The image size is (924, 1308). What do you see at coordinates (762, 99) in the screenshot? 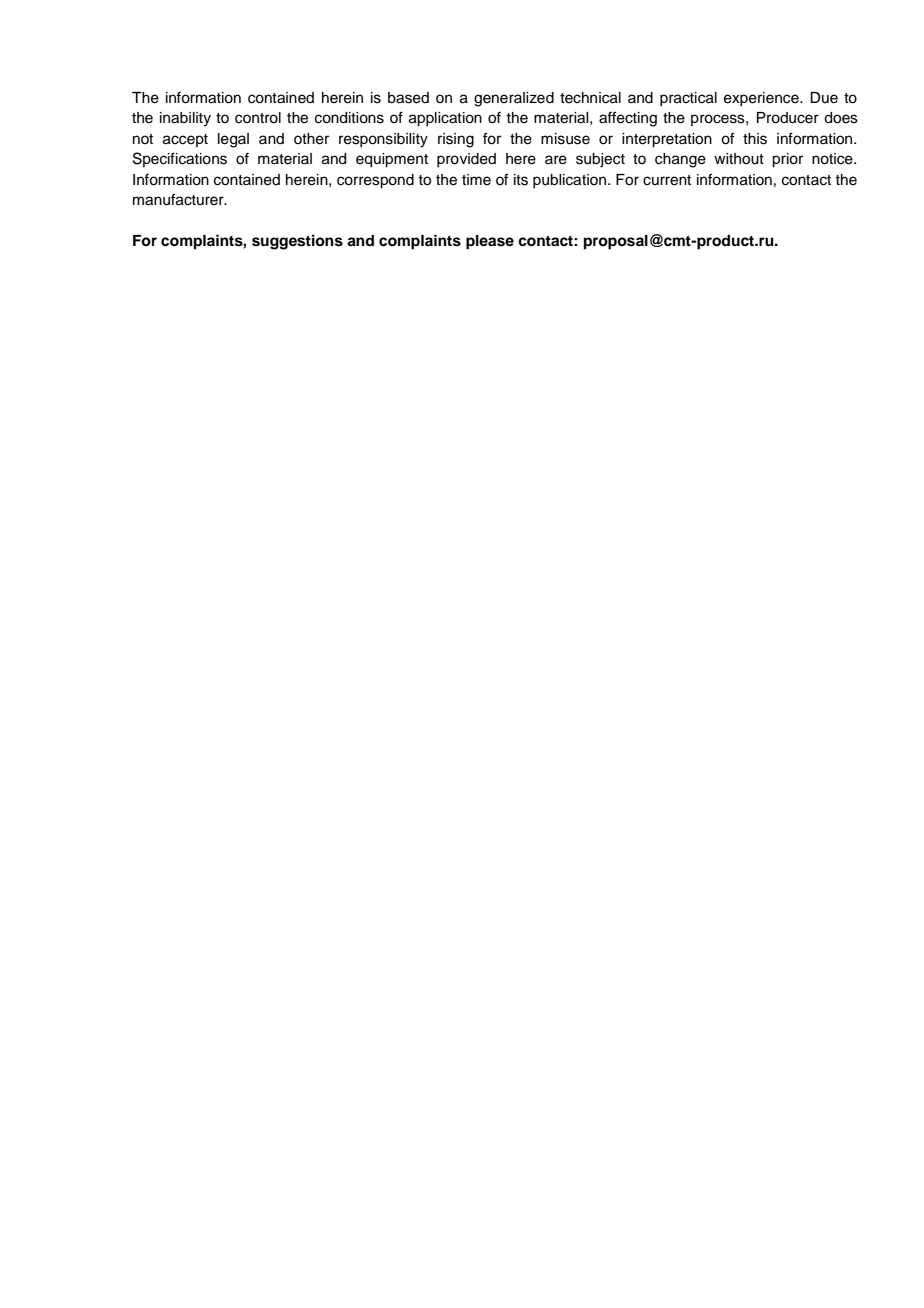
I see `experience` at bounding box center [762, 99].
